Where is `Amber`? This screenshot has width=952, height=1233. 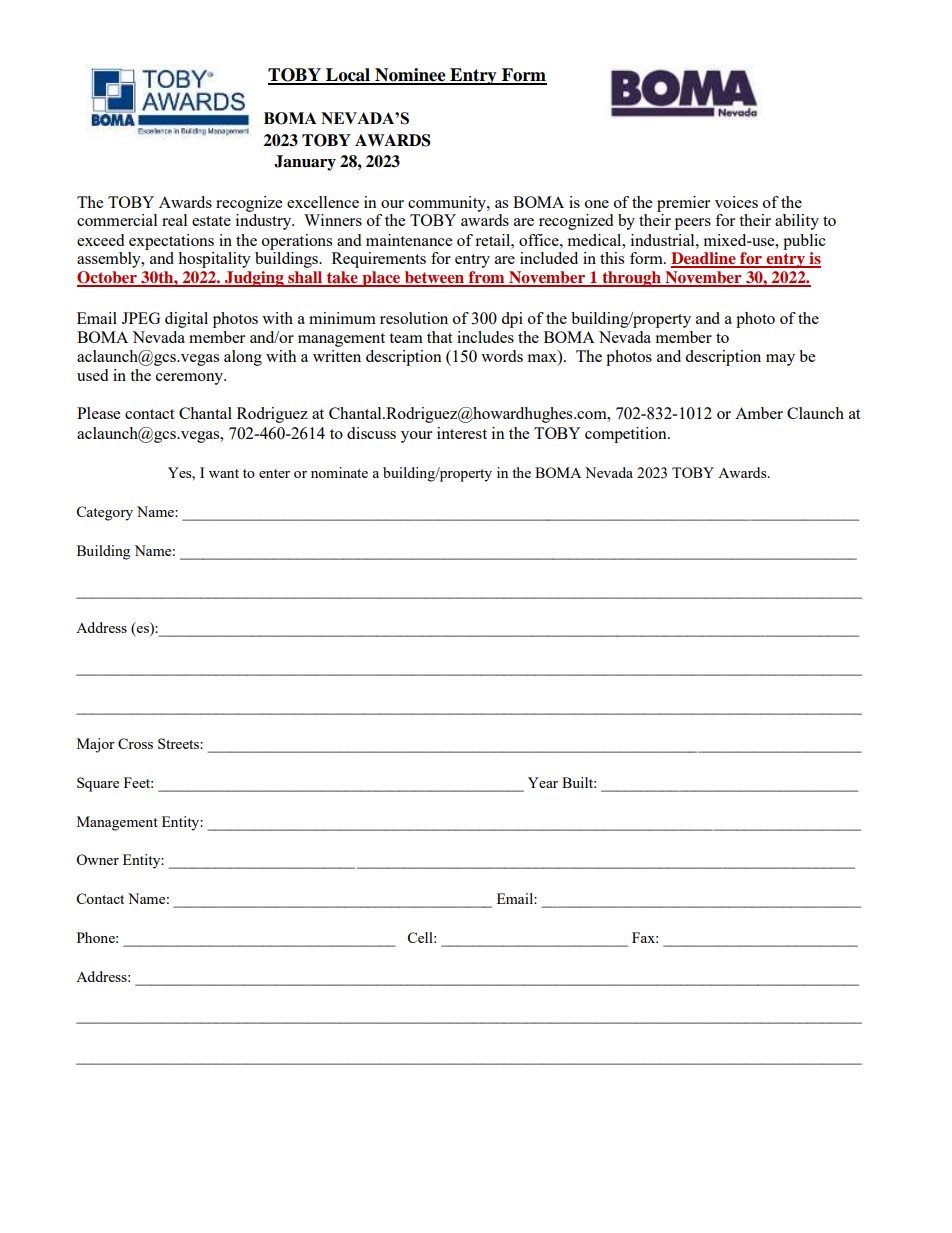 Amber is located at coordinates (759, 413).
